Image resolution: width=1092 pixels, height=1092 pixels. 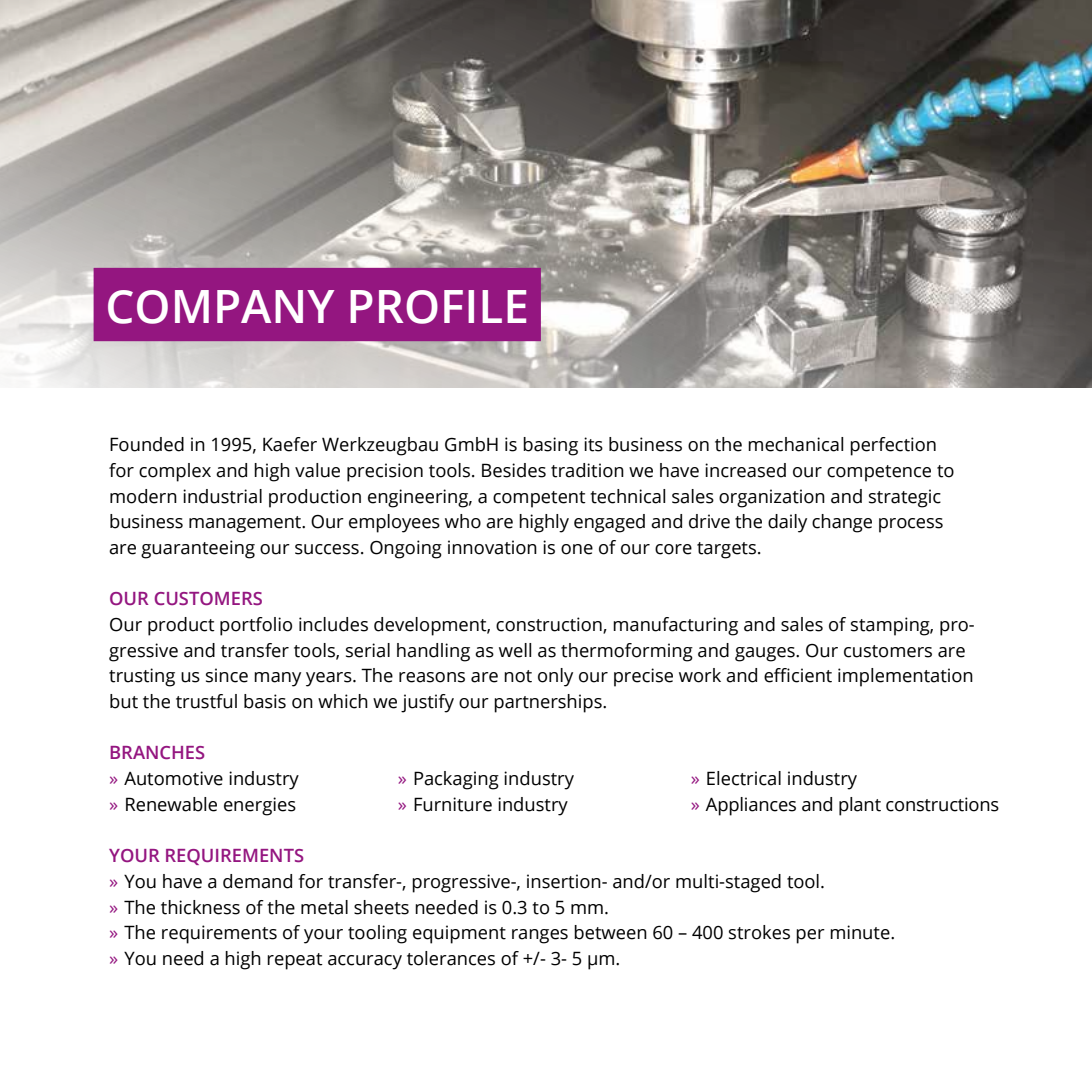 I want to click on partnerships, so click(x=549, y=703).
